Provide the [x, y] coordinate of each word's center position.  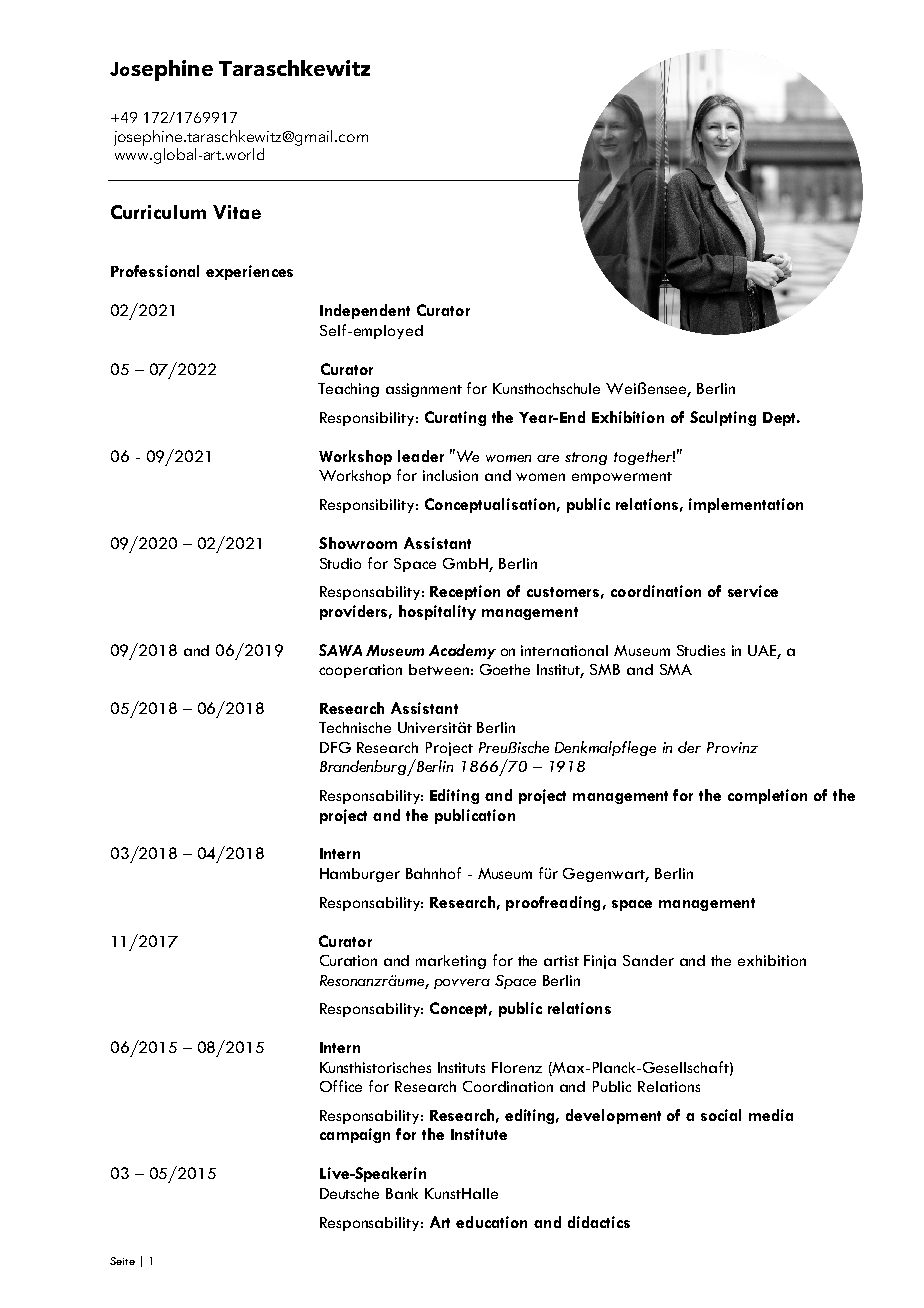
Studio [340, 563]
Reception [465, 592]
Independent [365, 311]
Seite [122, 1261]
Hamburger [360, 875]
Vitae [237, 212]
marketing [451, 962]
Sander [648, 960]
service [753, 591]
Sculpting [723, 418]
